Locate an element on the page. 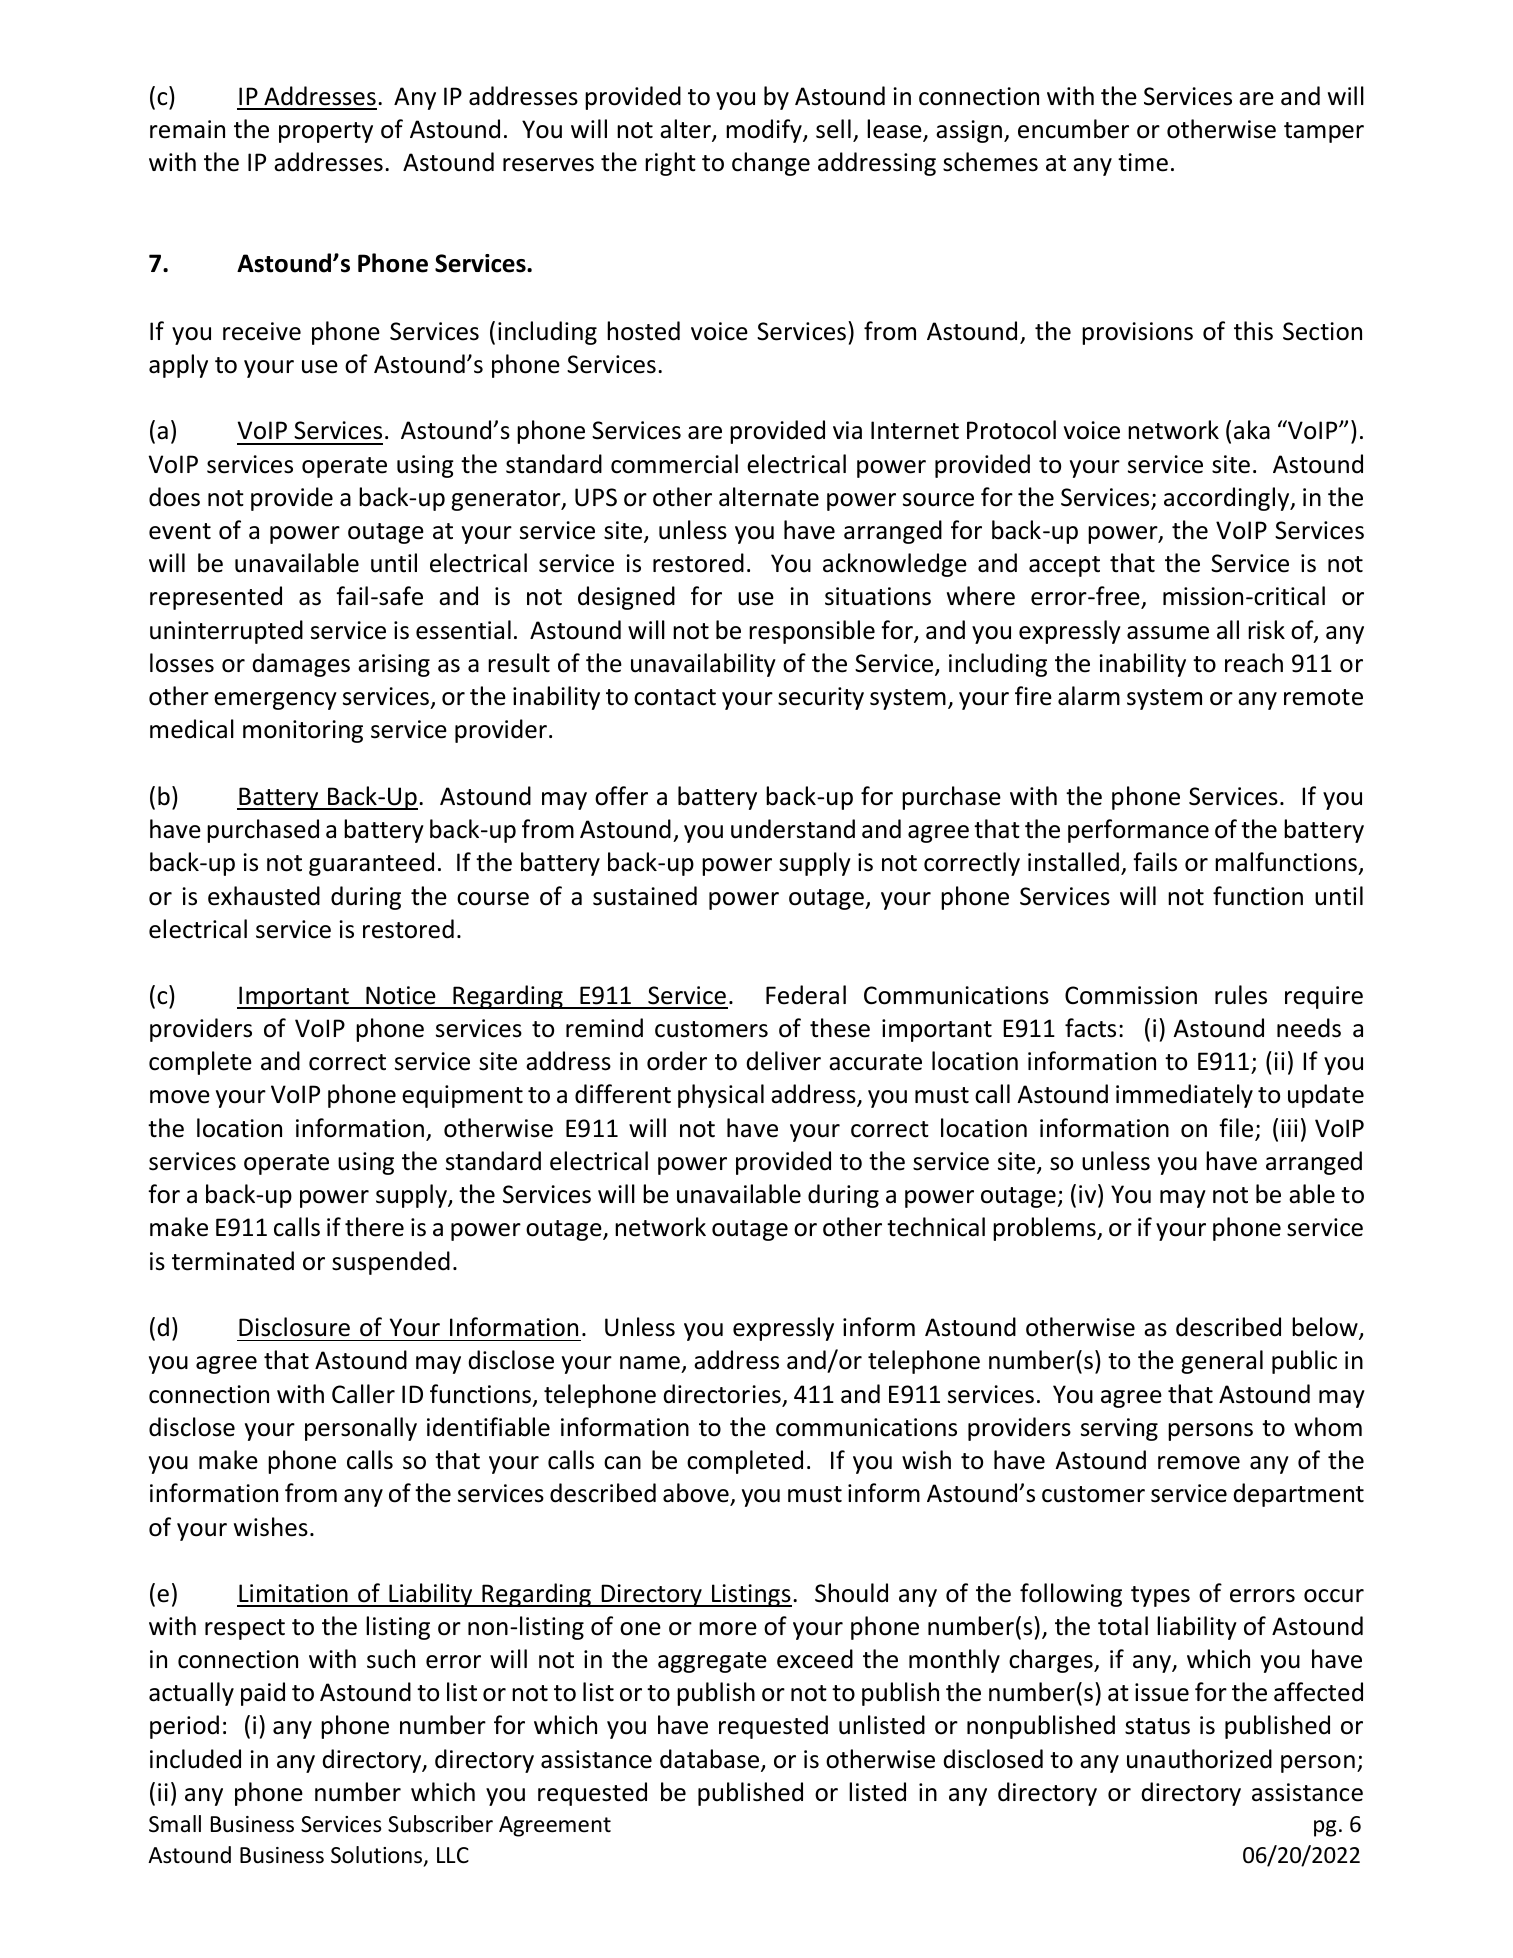 The image size is (1513, 1958). property is located at coordinates (326, 132).
